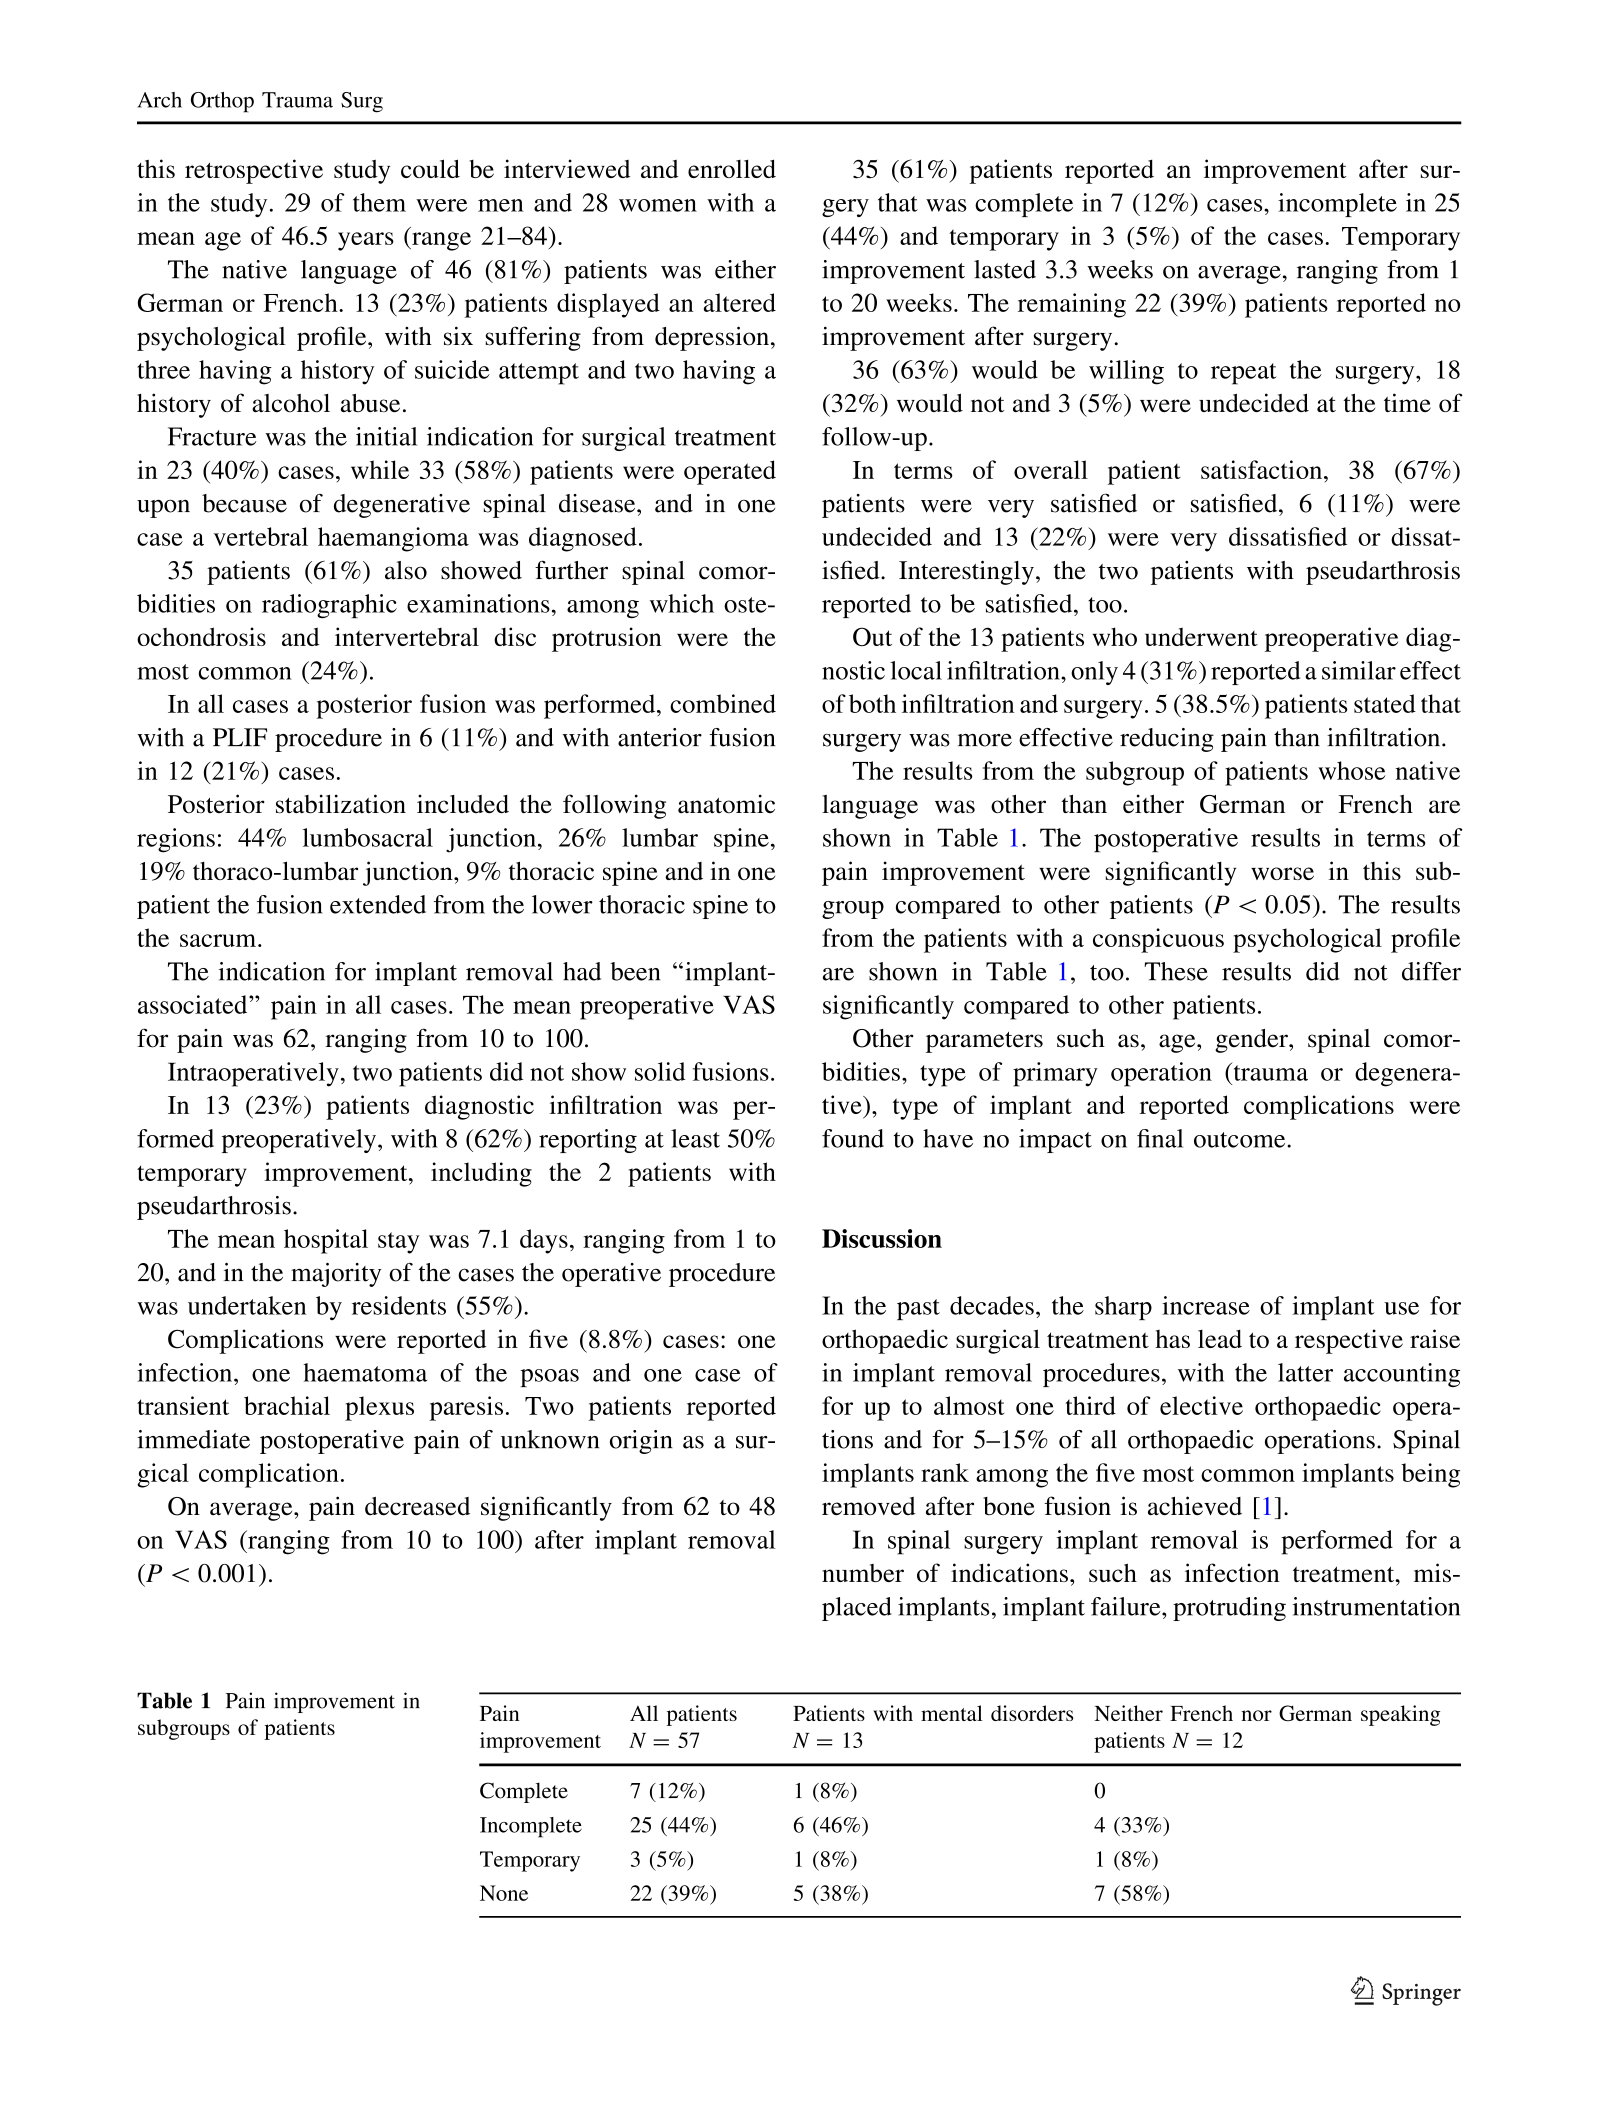 This page has width=1598, height=2123. Describe the element at coordinates (329, 606) in the page. I see `radiographic` at that location.
